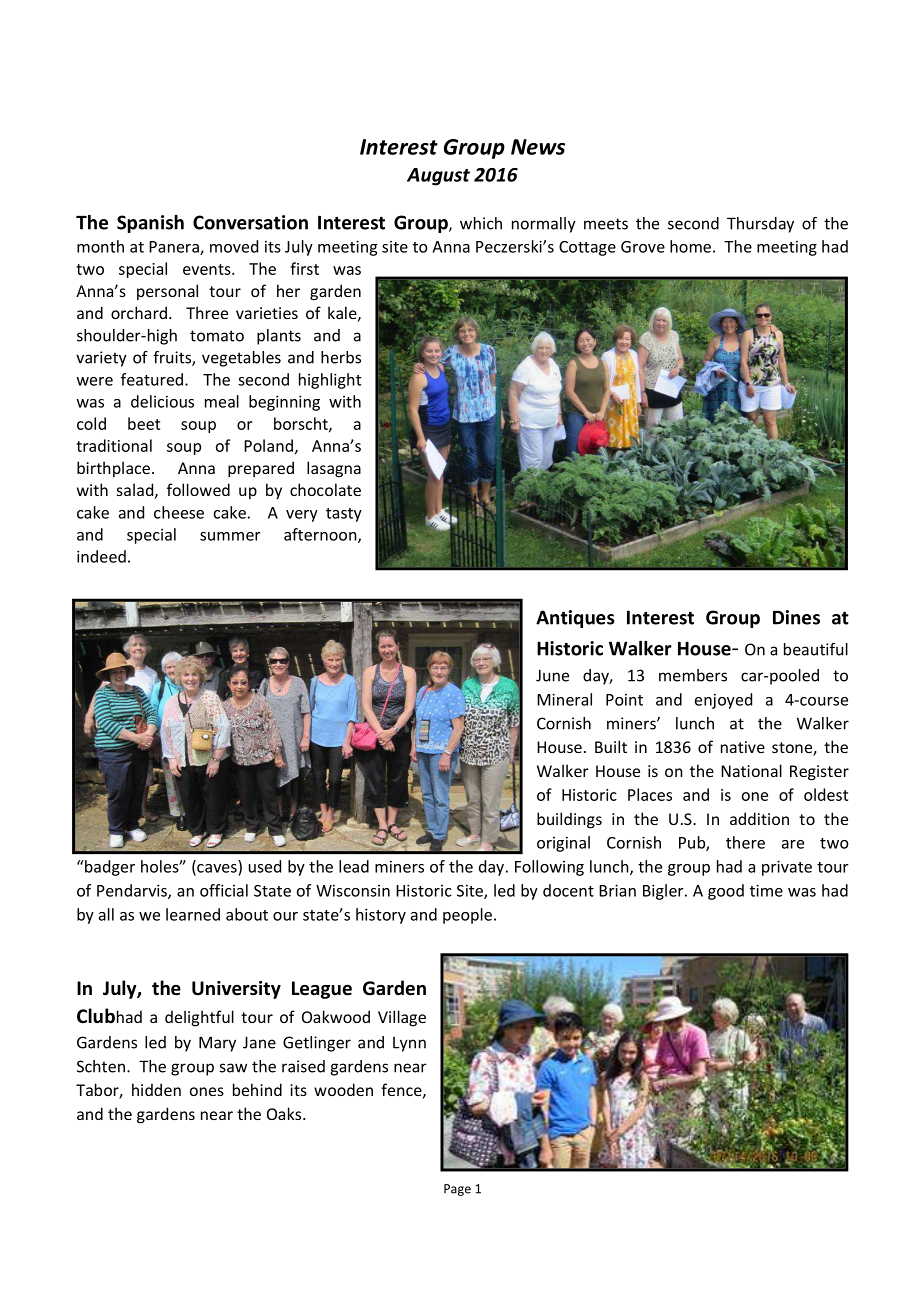 The width and height of the document is (924, 1308). What do you see at coordinates (150, 224) in the document?
I see `Spanish` at bounding box center [150, 224].
